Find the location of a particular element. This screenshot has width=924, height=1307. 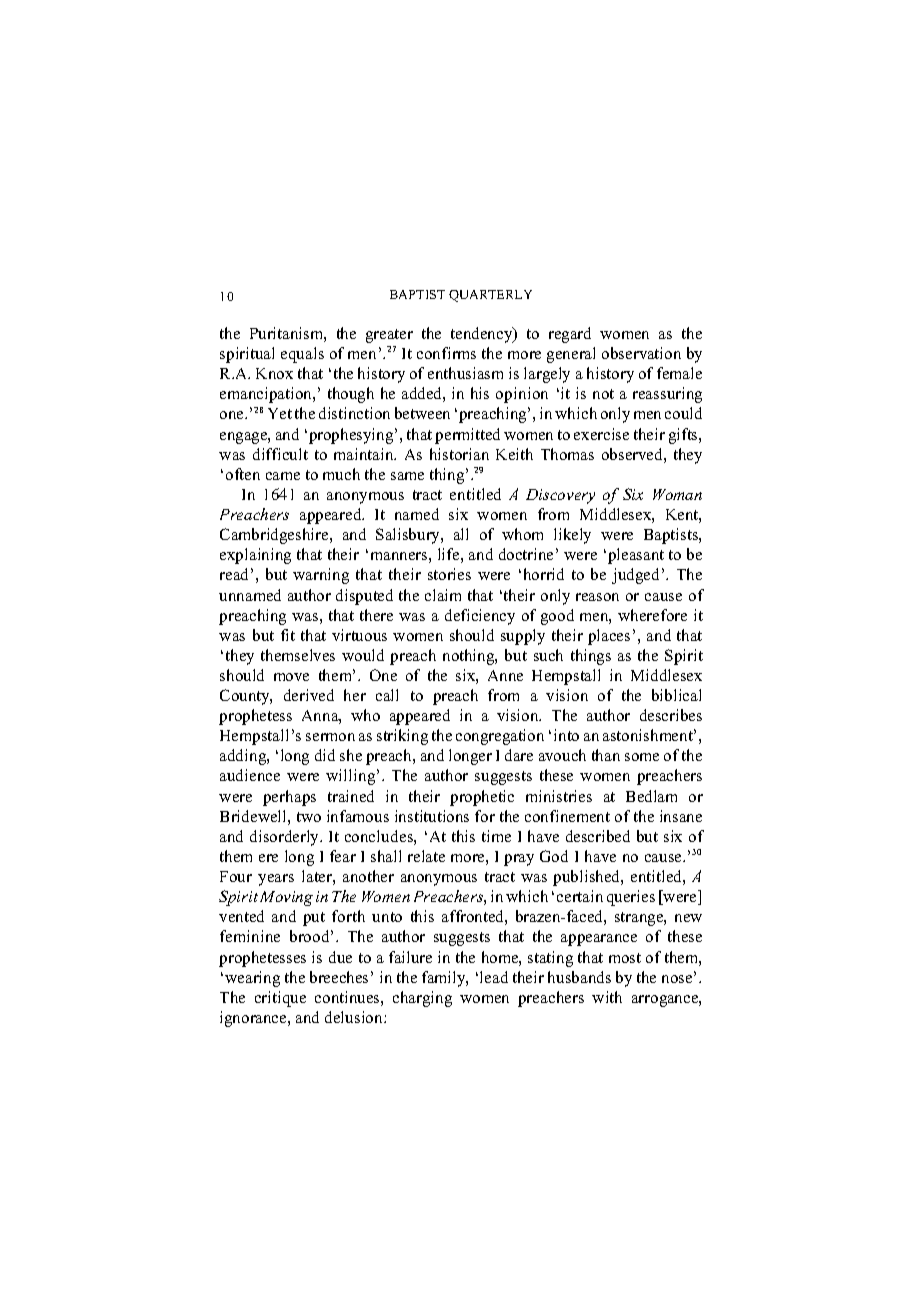

Woman is located at coordinates (677, 494).
